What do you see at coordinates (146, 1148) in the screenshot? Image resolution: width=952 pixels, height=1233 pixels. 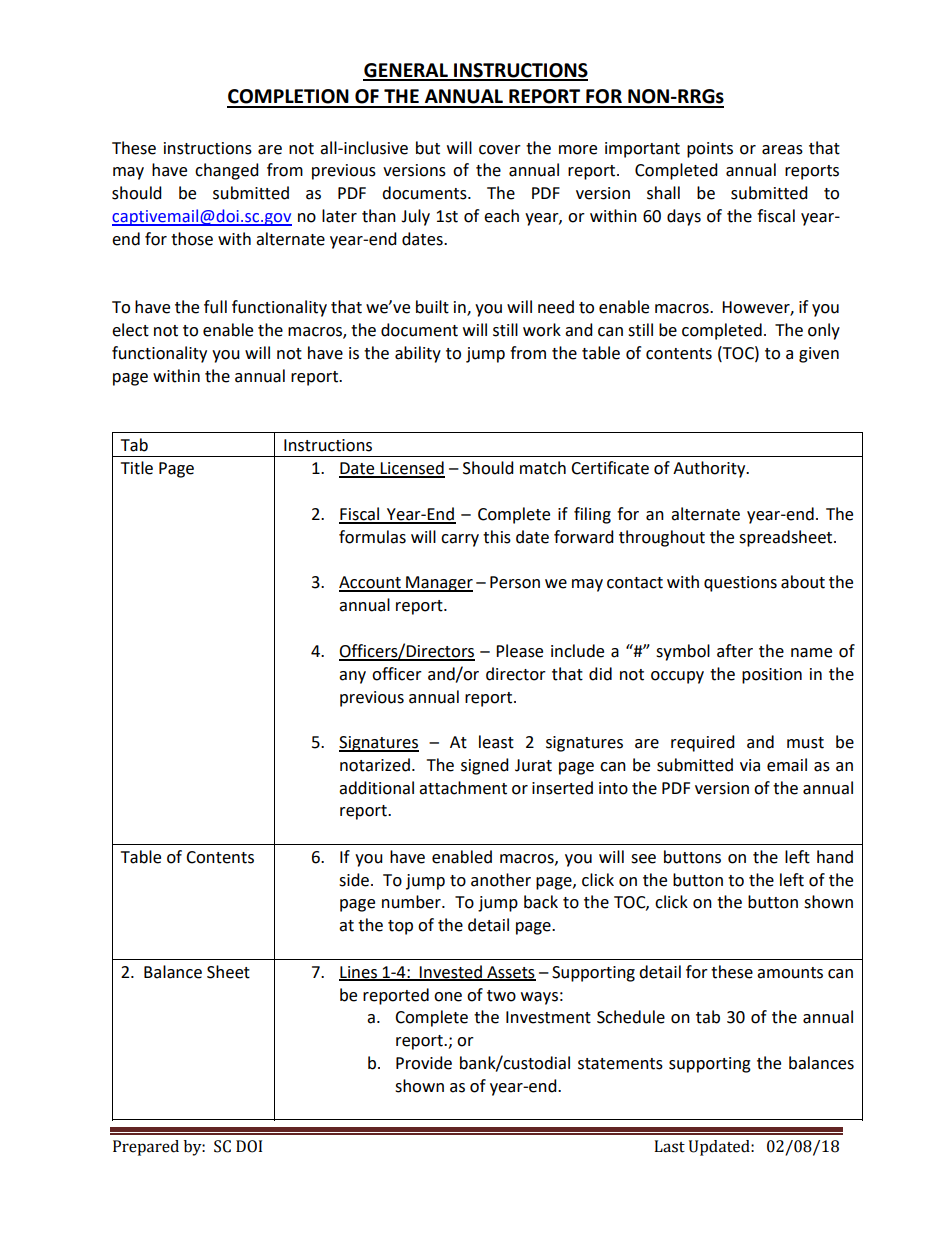 I see `Prepared` at bounding box center [146, 1148].
